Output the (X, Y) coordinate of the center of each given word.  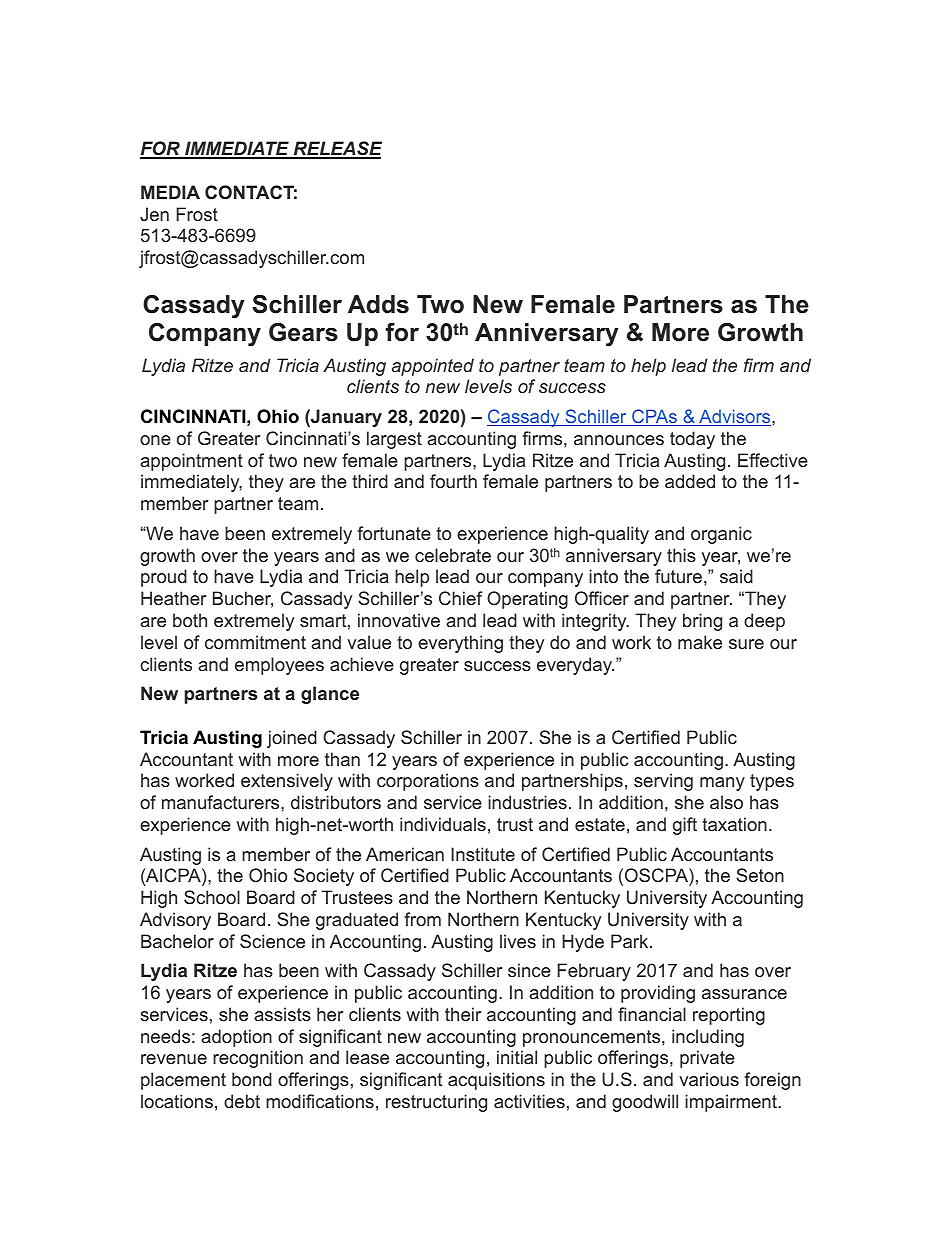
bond (252, 1079)
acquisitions (496, 1081)
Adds (378, 304)
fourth (453, 481)
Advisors (735, 417)
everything (460, 644)
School (212, 897)
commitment (255, 642)
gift (685, 826)
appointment (191, 462)
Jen (154, 214)
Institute (483, 854)
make (700, 642)
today (692, 440)
